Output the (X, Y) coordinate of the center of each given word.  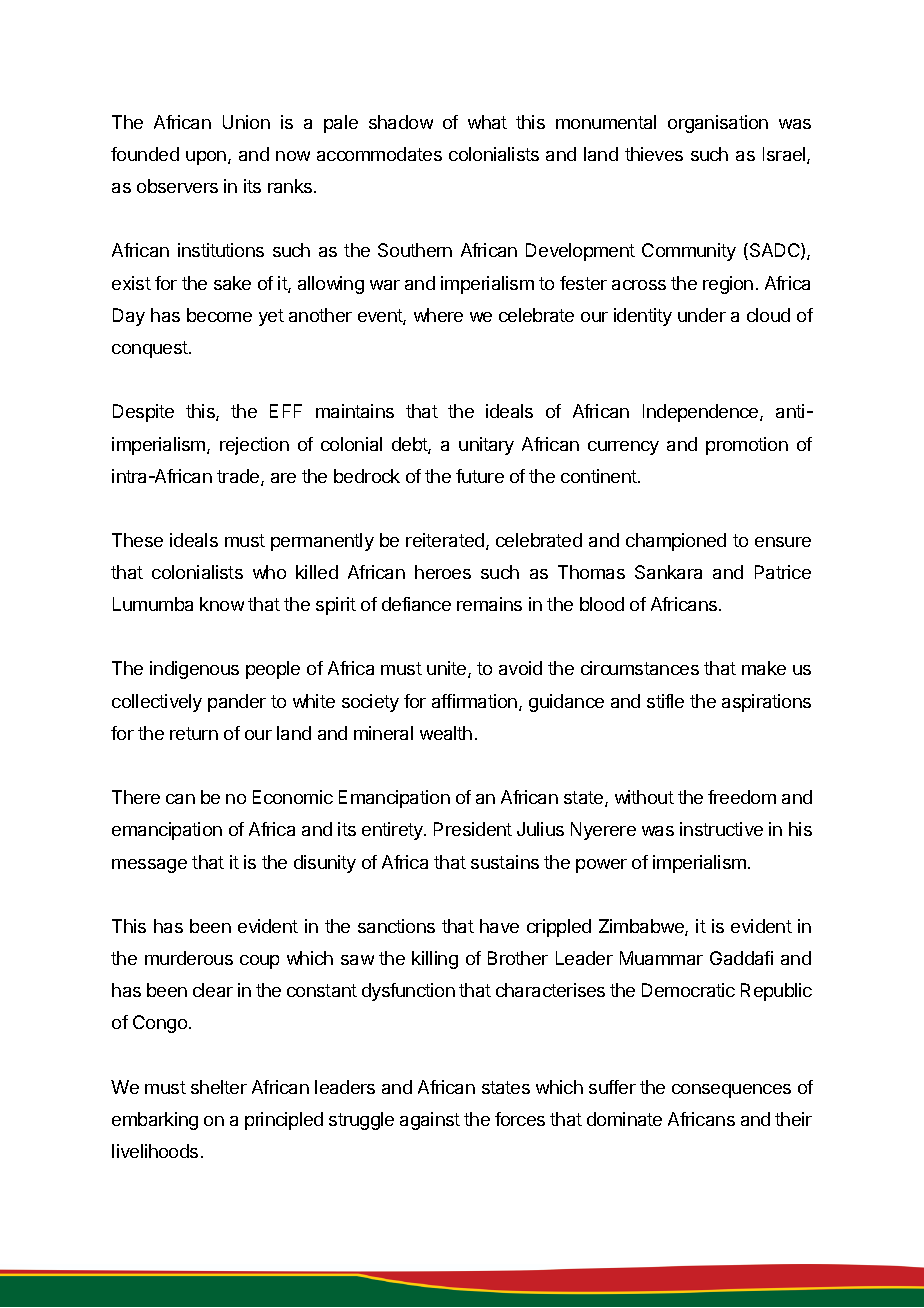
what (487, 122)
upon (206, 158)
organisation (718, 124)
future (480, 476)
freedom (742, 797)
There (136, 797)
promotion (747, 446)
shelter (219, 1087)
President (473, 829)
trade (239, 477)
